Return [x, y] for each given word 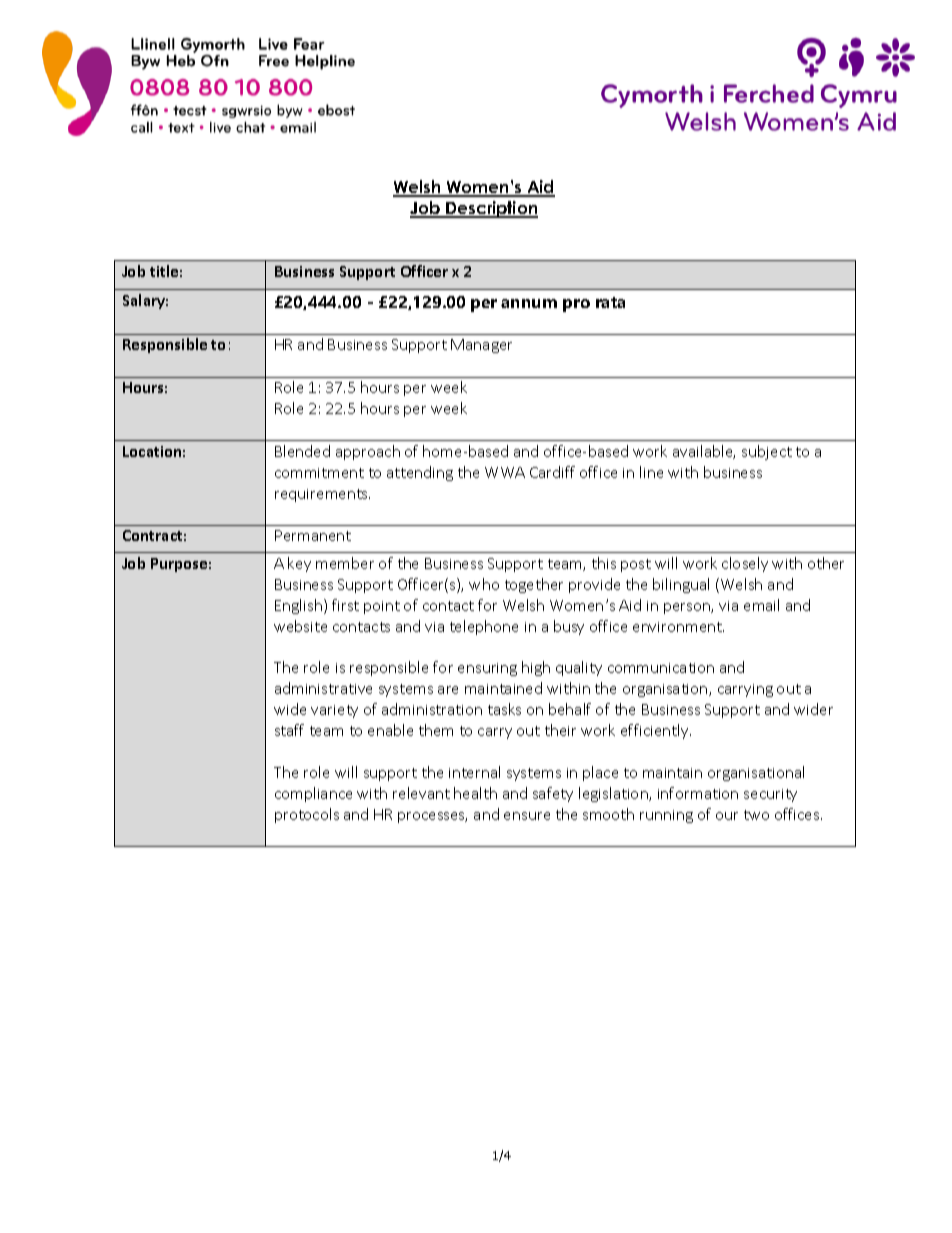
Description [491, 209]
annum [529, 303]
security [770, 795]
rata [610, 302]
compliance [313, 794]
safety [553, 794]
